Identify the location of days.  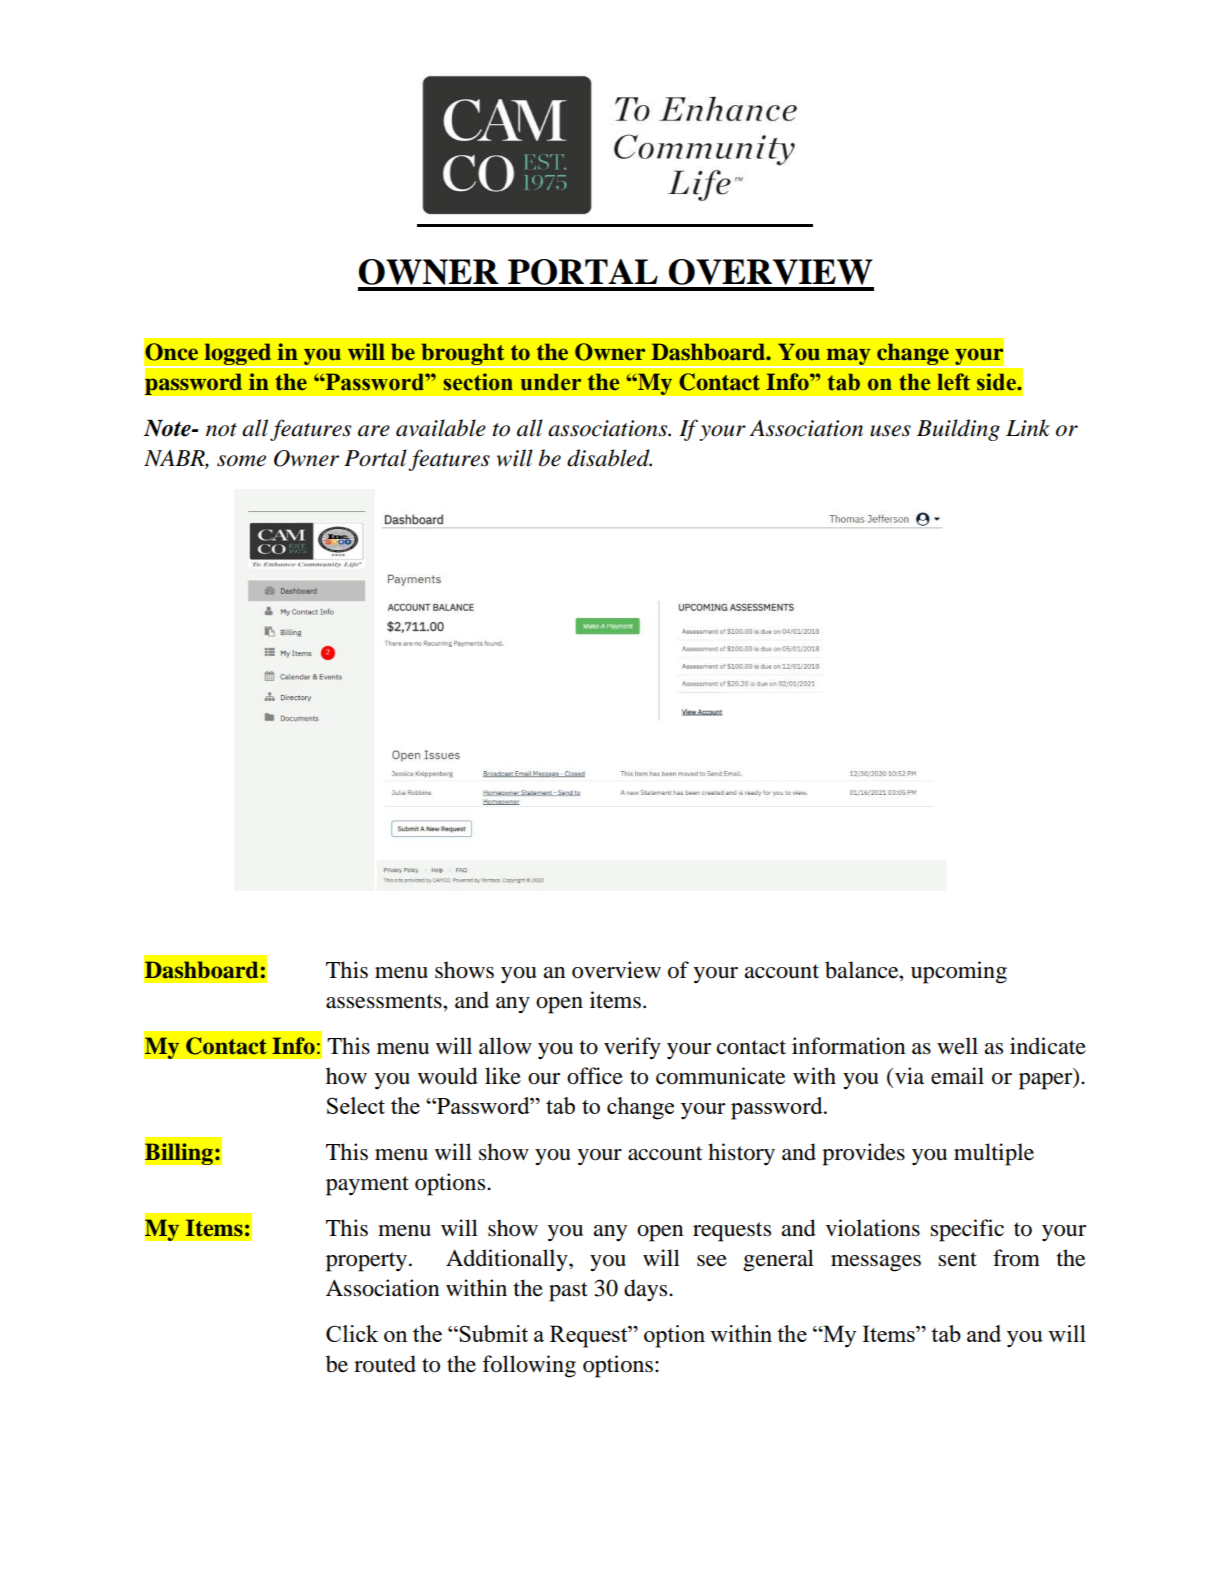
(647, 1290).
